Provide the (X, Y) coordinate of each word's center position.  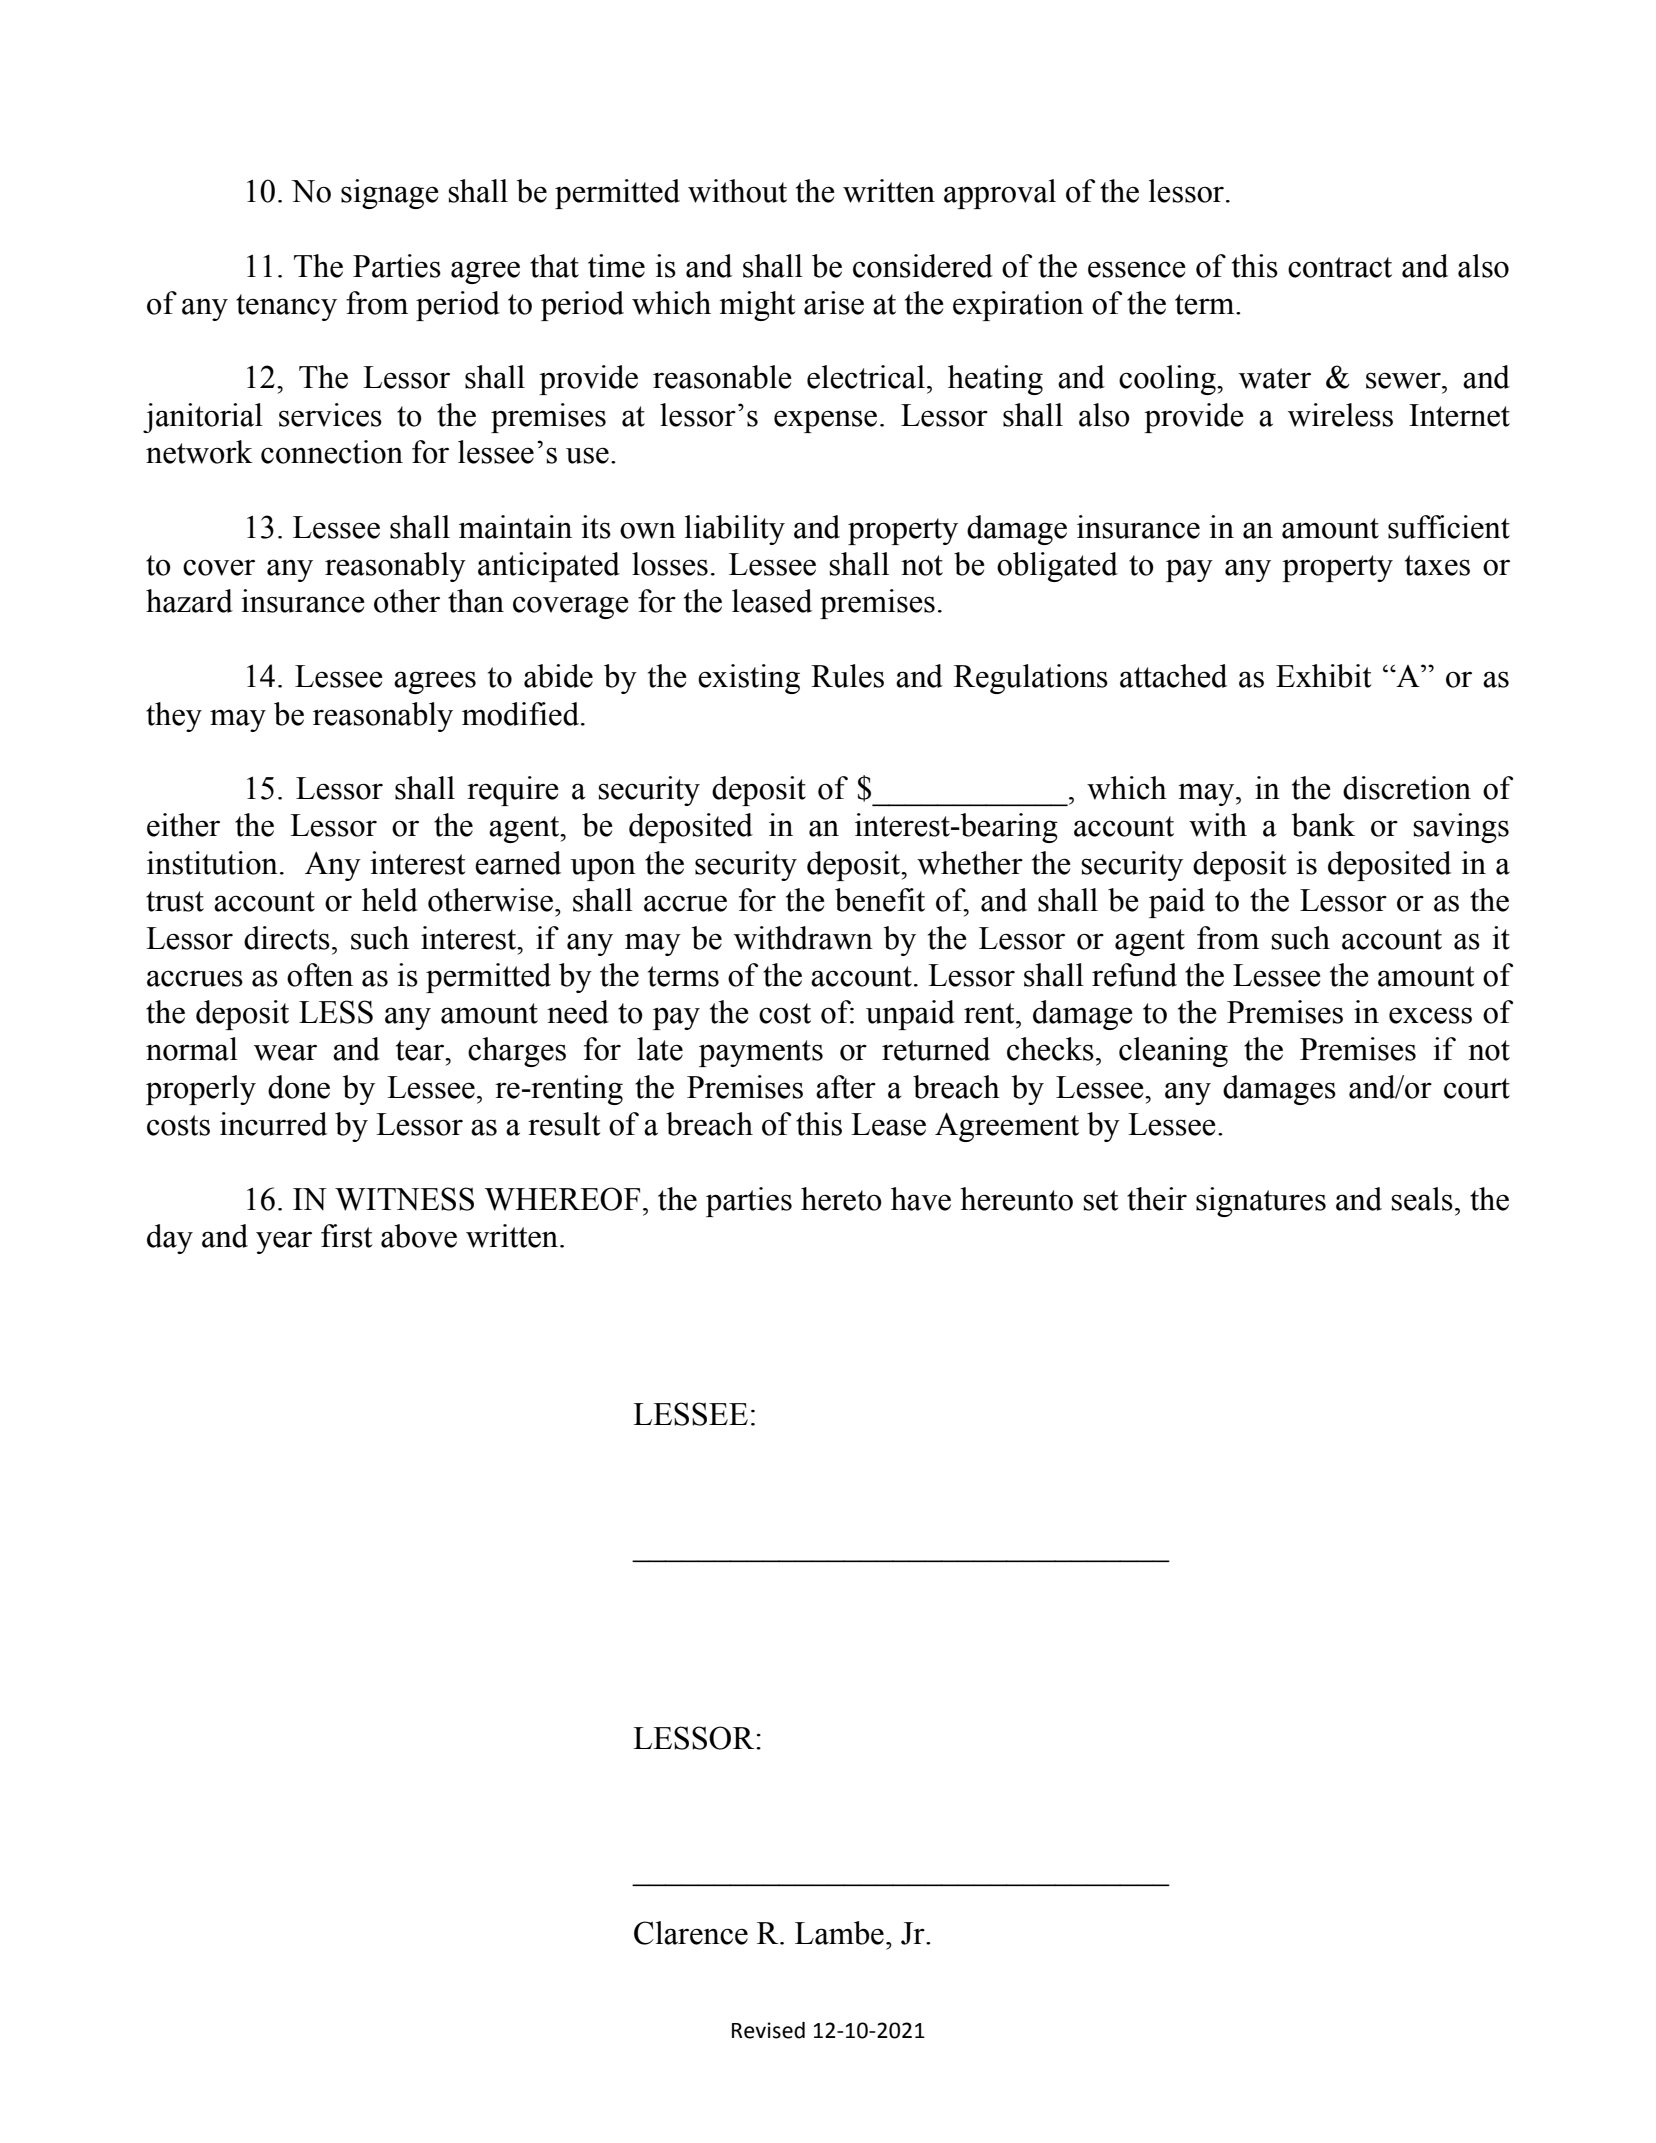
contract (1340, 267)
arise (834, 303)
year (284, 1242)
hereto (841, 1199)
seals (1422, 1199)
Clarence (691, 1933)
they (174, 717)
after (846, 1087)
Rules (847, 676)
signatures (1261, 1202)
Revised (768, 2030)
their (1157, 1199)
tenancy (286, 307)
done (299, 1087)
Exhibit (1323, 676)
